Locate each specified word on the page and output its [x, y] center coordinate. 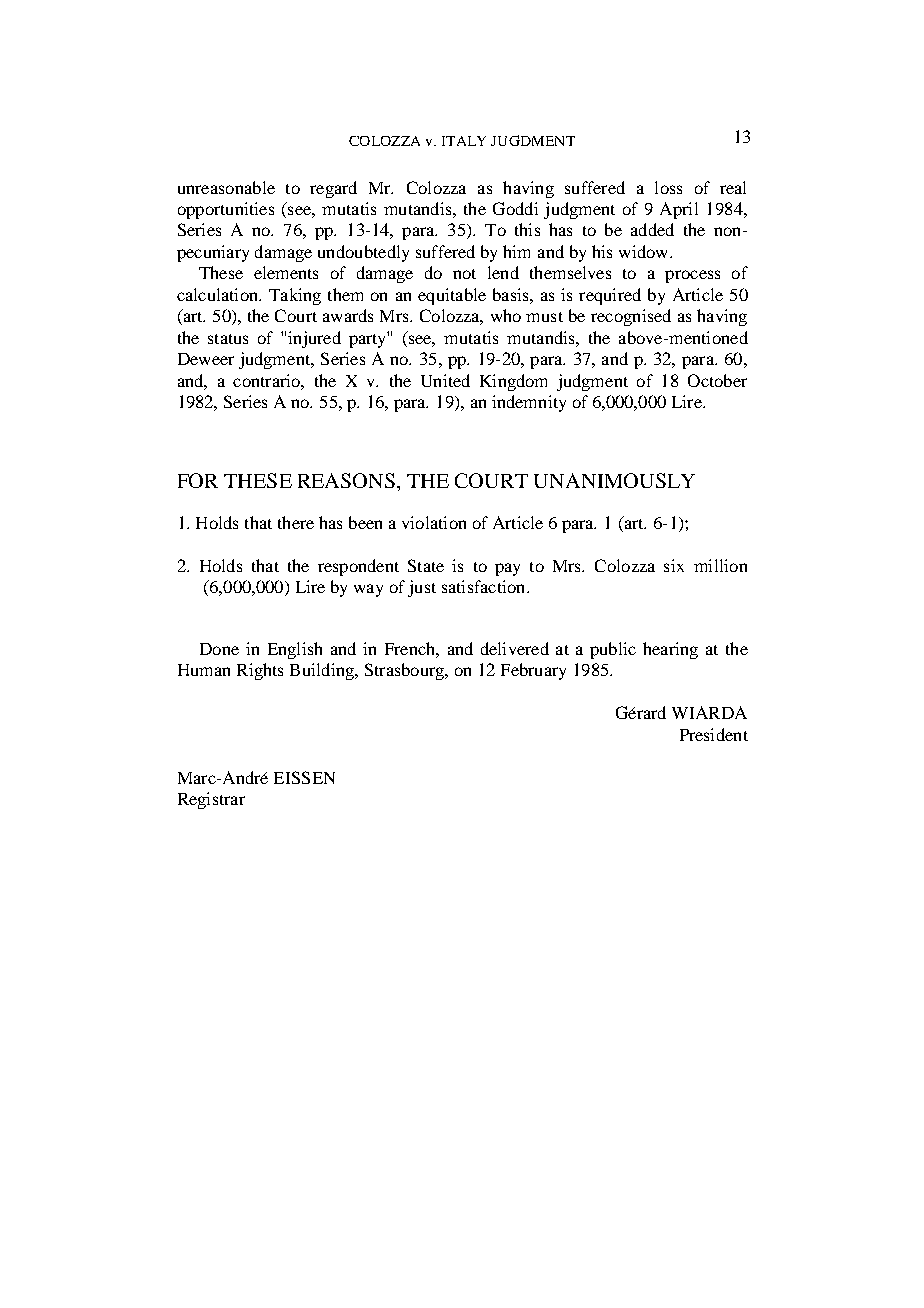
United [445, 380]
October [717, 380]
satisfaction [485, 586]
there [296, 522]
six [674, 565]
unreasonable [226, 187]
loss [668, 187]
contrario [267, 380]
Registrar [211, 800]
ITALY [464, 141]
